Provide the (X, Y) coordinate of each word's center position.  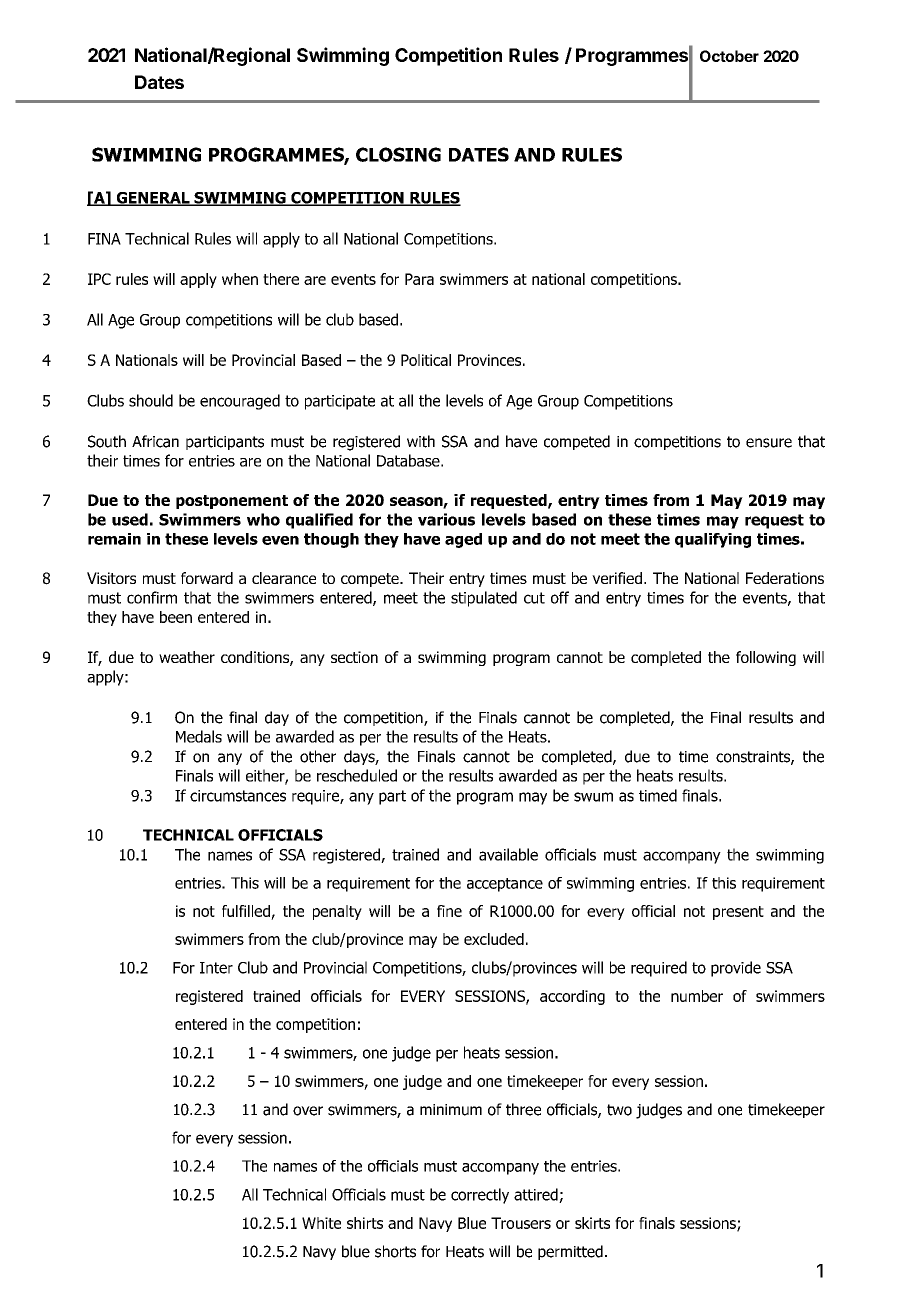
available (508, 854)
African (155, 441)
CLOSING (398, 154)
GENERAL (153, 199)
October (729, 56)
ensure (769, 443)
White (321, 1223)
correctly (480, 1196)
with (421, 441)
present (738, 913)
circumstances (238, 796)
